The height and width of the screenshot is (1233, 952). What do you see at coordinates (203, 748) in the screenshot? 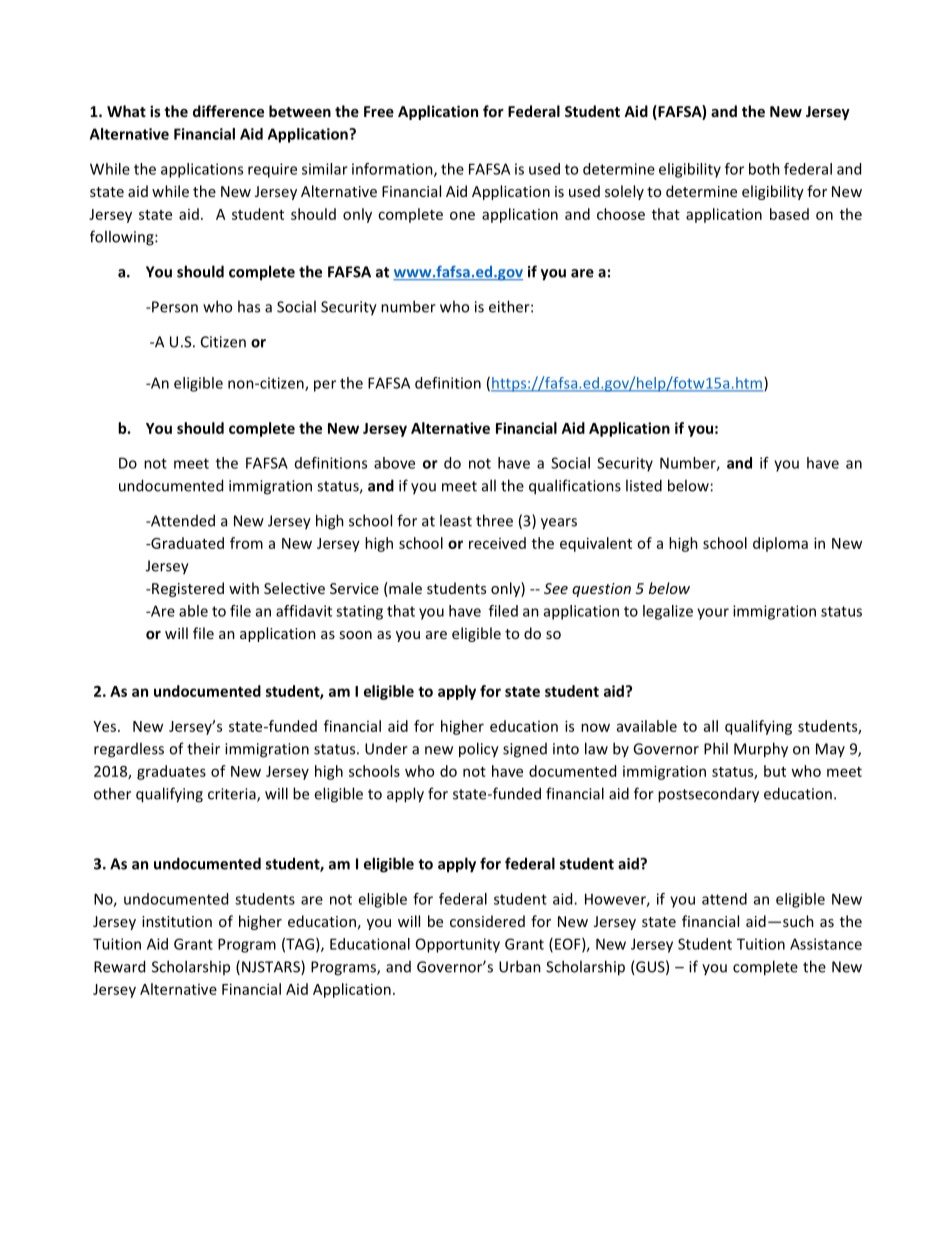
I see `their` at bounding box center [203, 748].
